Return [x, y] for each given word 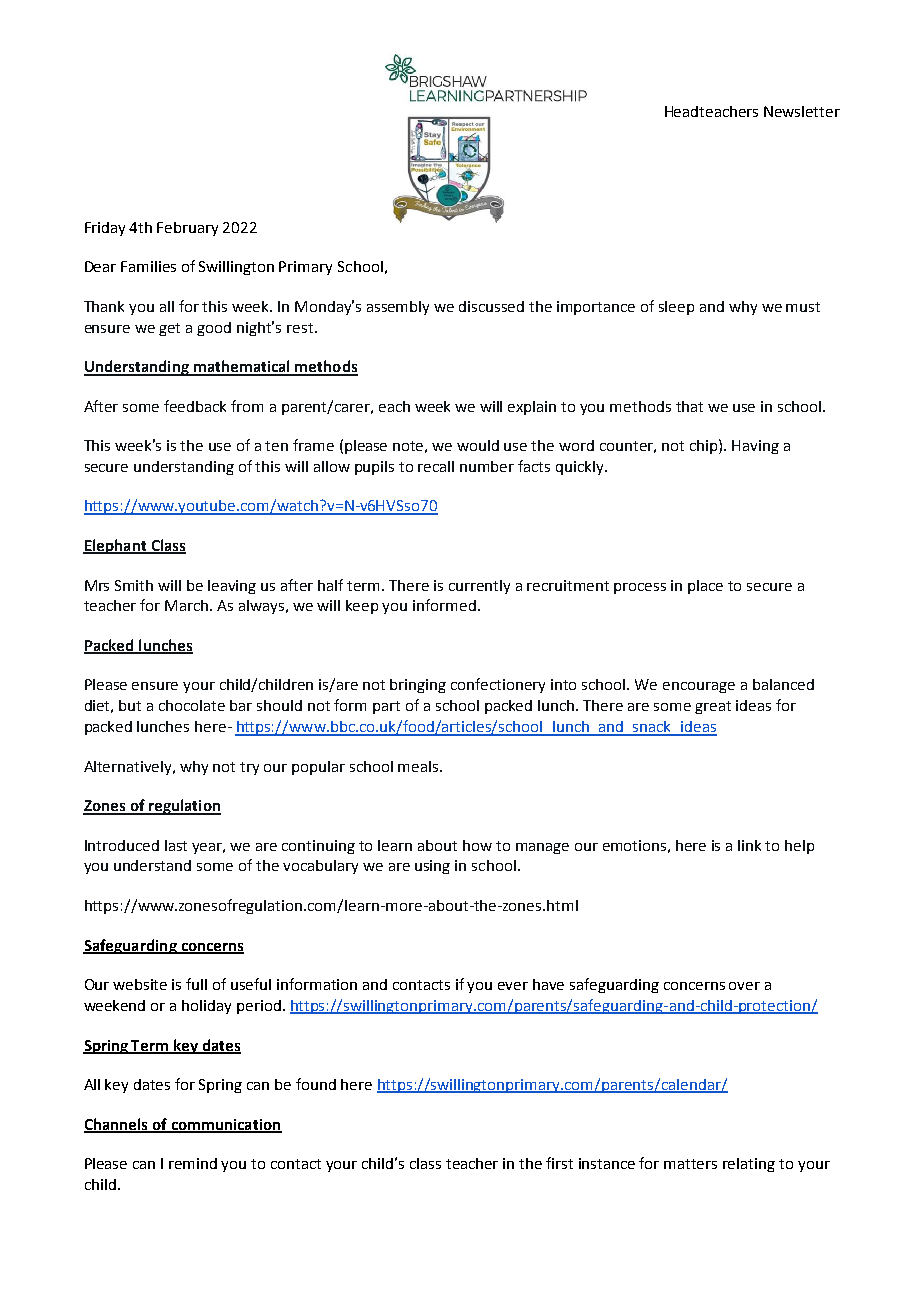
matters [690, 1164]
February [187, 229]
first [559, 1163]
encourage [699, 687]
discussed [491, 306]
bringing [418, 686]
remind [193, 1163]
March [188, 605]
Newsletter [802, 111]
